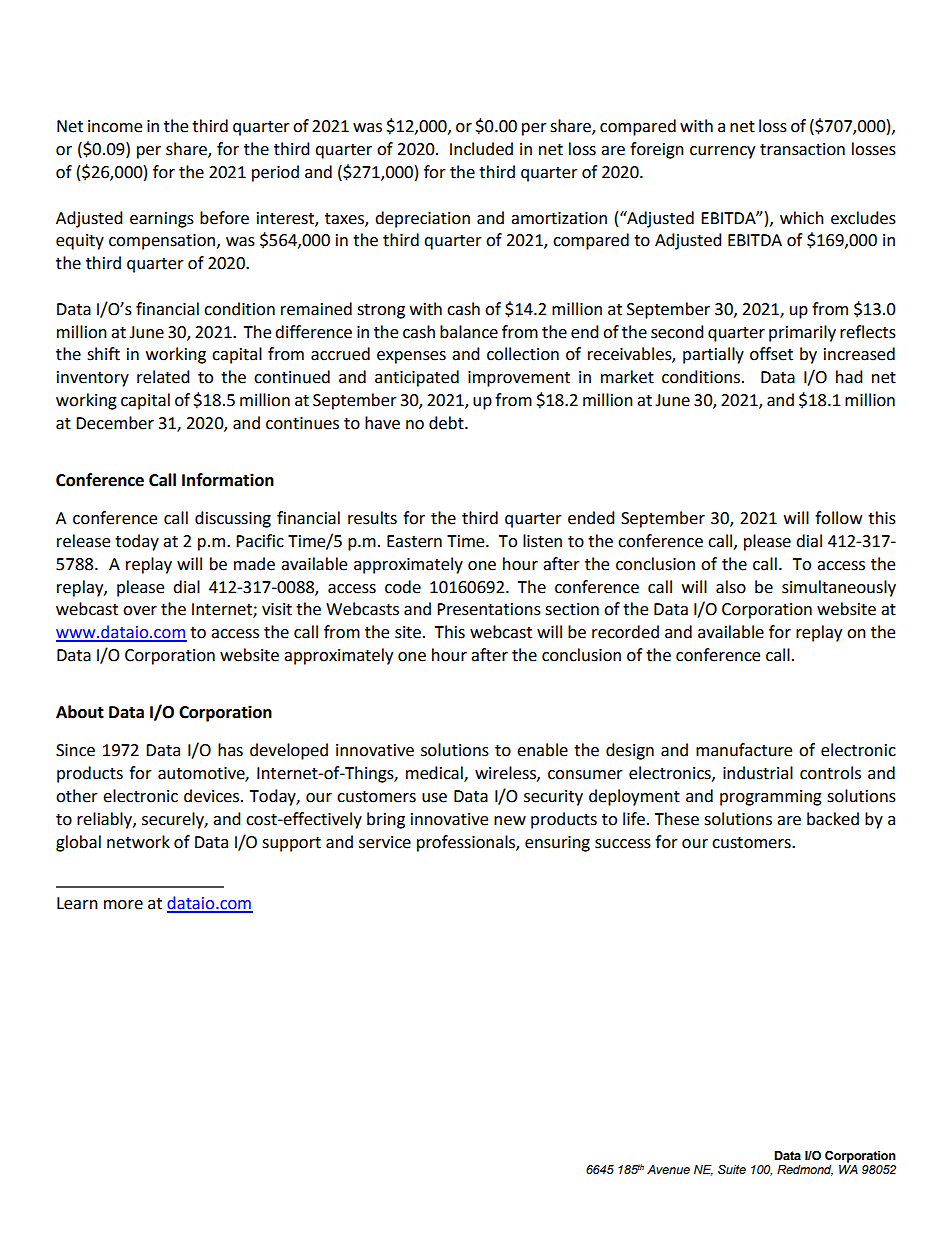  What do you see at coordinates (802, 149) in the screenshot?
I see `transaction` at bounding box center [802, 149].
